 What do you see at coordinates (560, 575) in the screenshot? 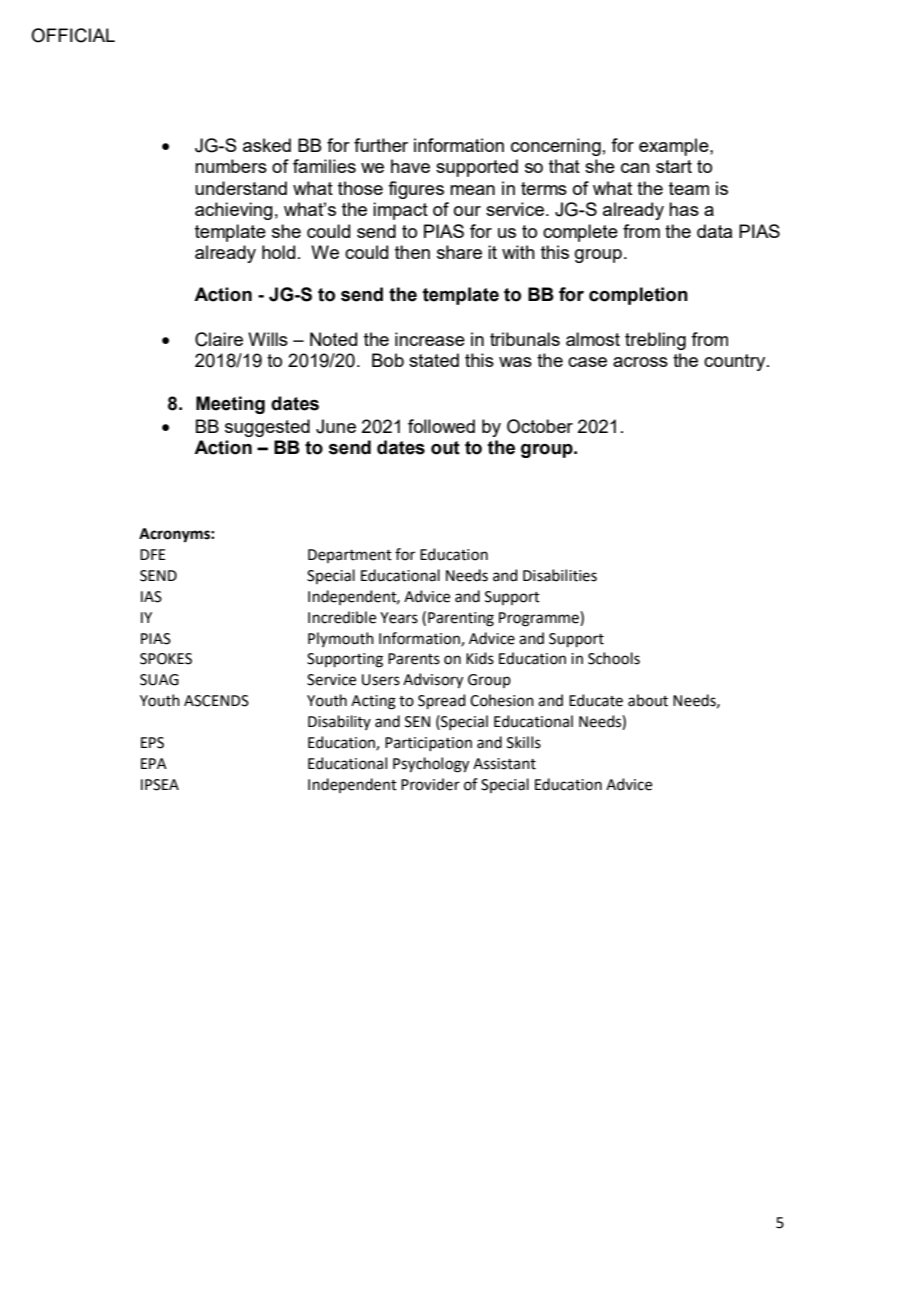
I see `Disabilities` at bounding box center [560, 575].
